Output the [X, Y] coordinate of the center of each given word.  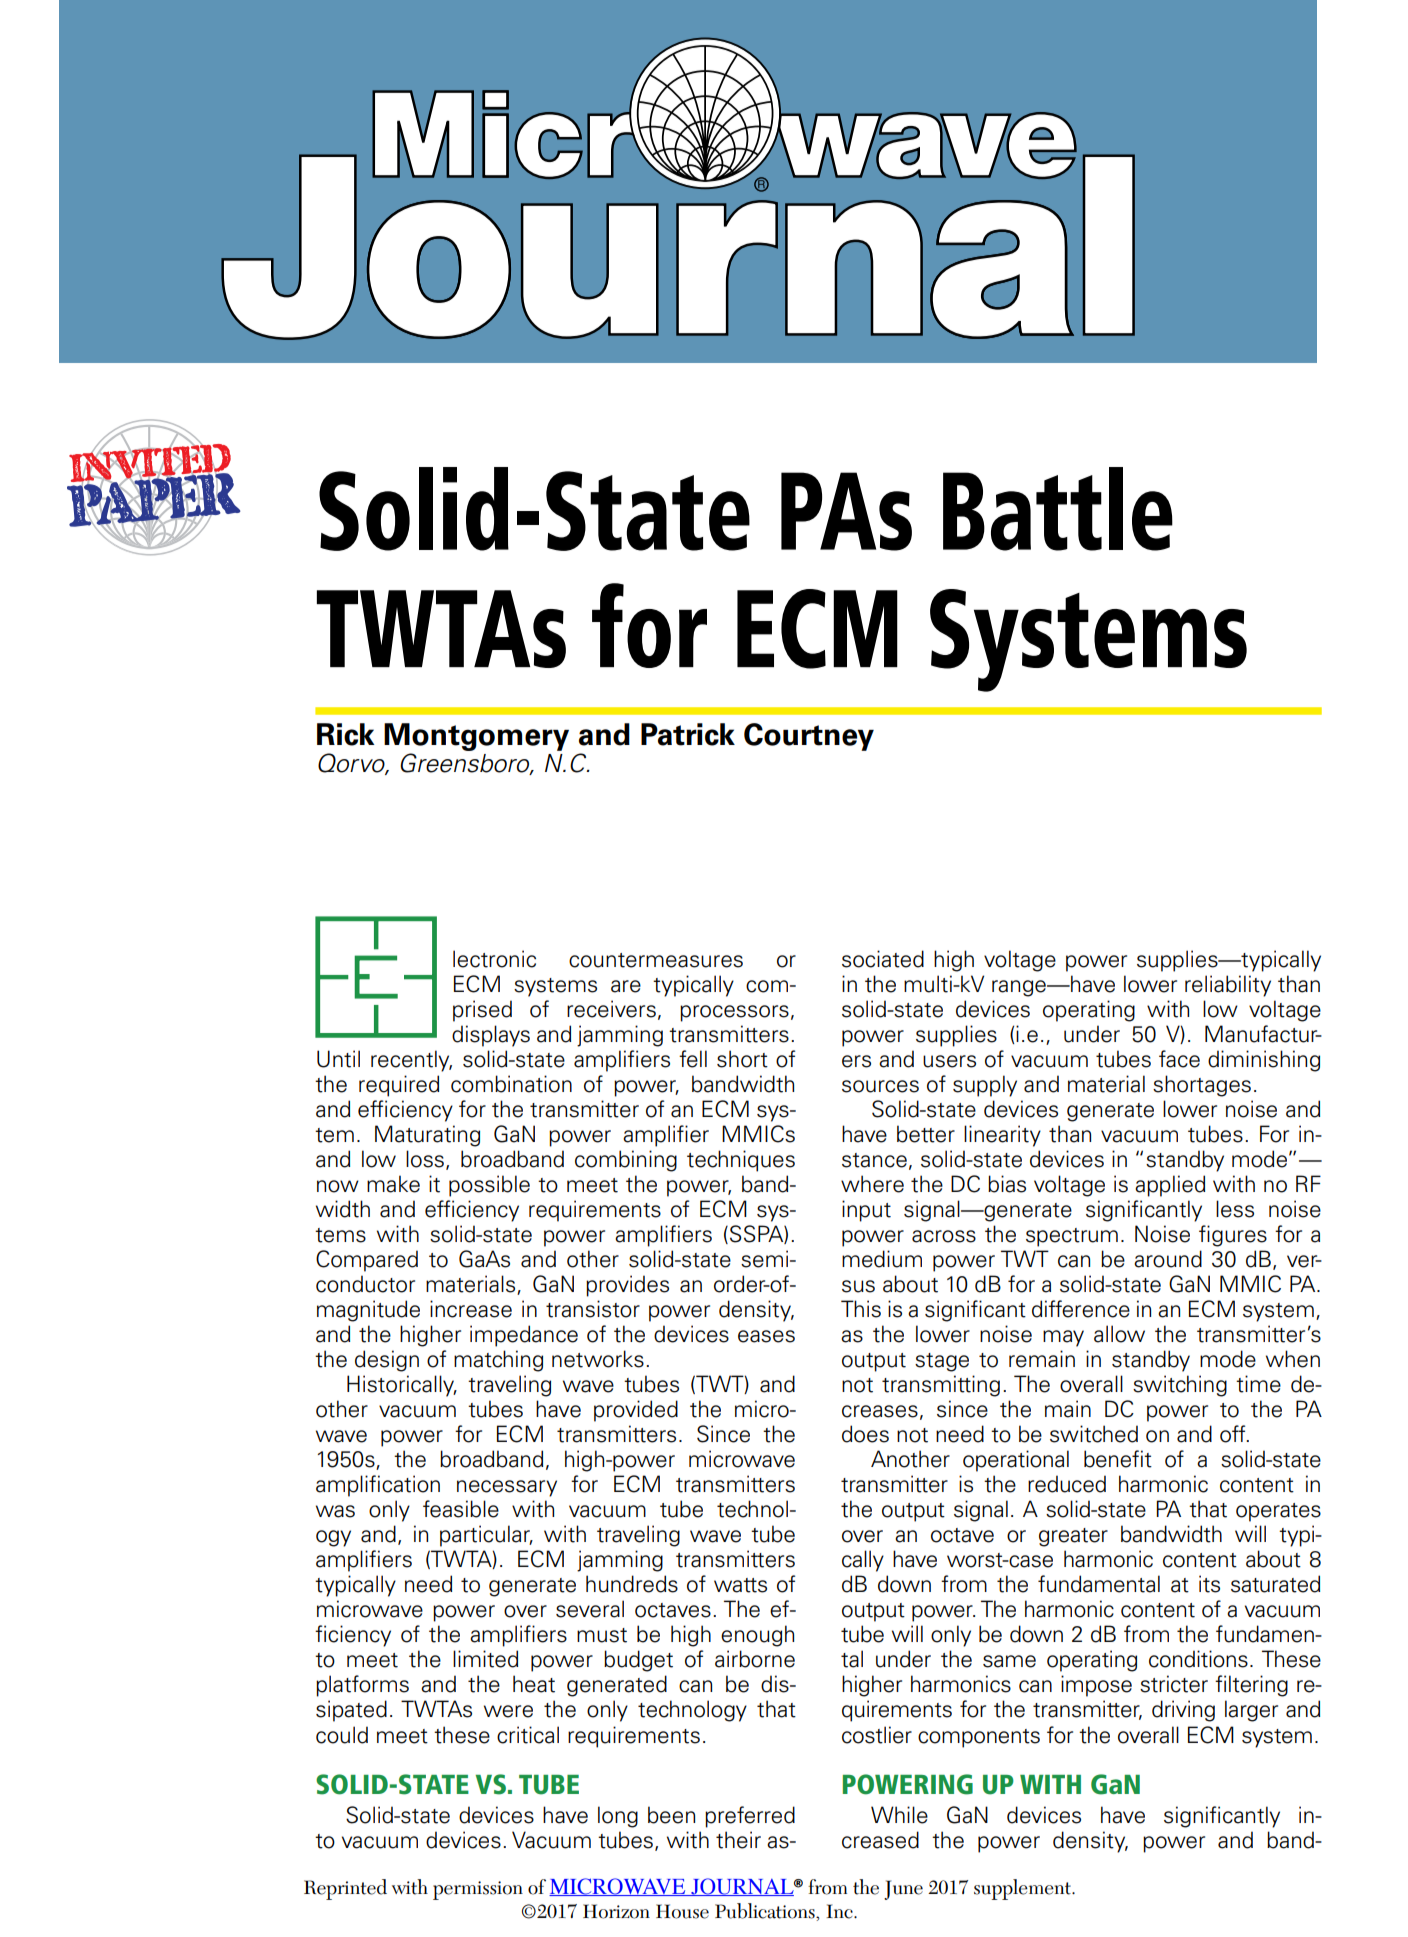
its [1209, 1584]
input [866, 1211]
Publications [766, 1912]
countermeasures [656, 960]
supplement [1023, 1889]
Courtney [809, 737]
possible [489, 1186]
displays [491, 1036]
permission [478, 1890]
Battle [1058, 509]
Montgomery [476, 737]
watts [740, 1585]
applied [1170, 1186]
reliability [1228, 986]
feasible [461, 1509]
